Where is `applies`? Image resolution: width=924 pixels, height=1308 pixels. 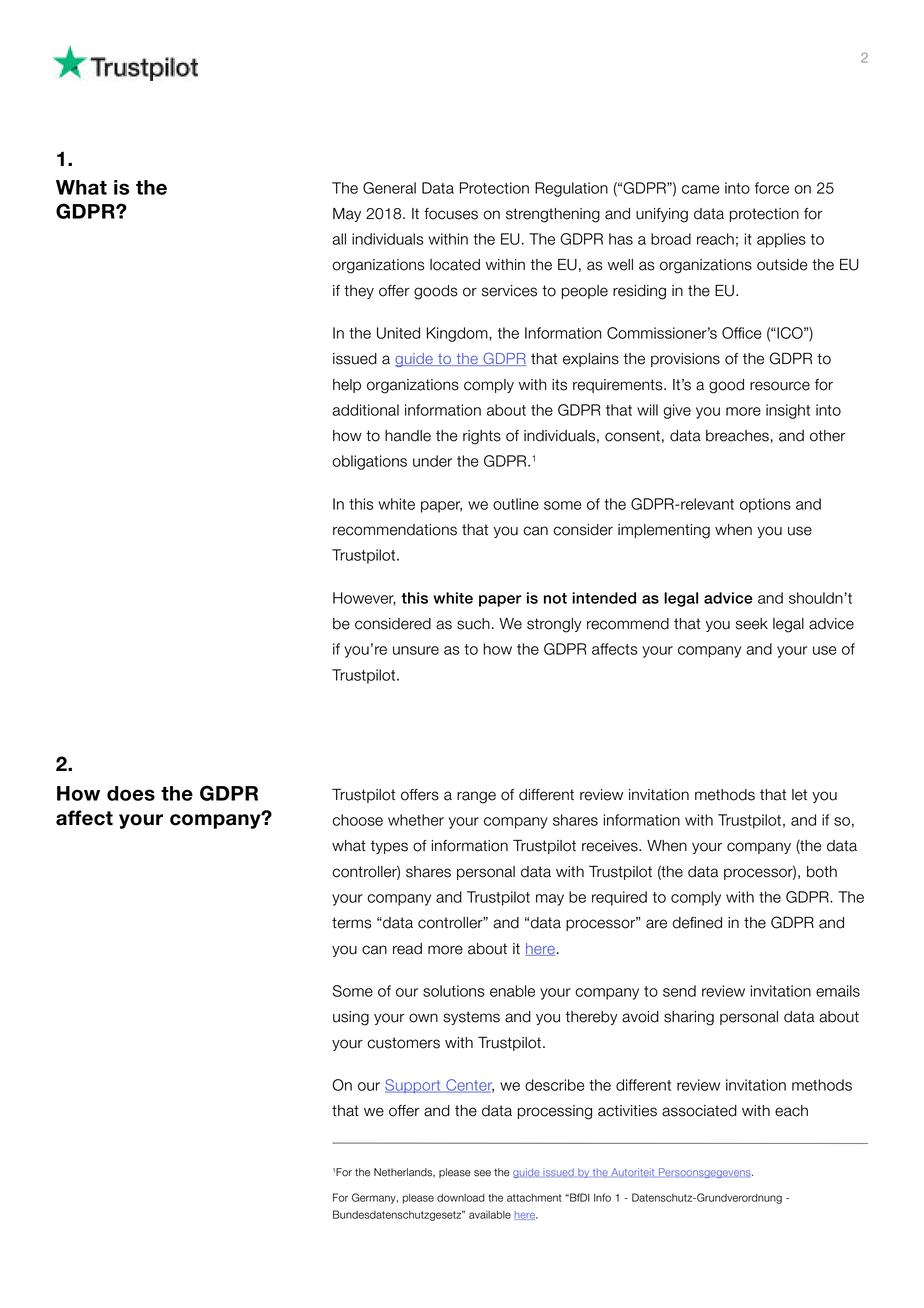 applies is located at coordinates (781, 240).
